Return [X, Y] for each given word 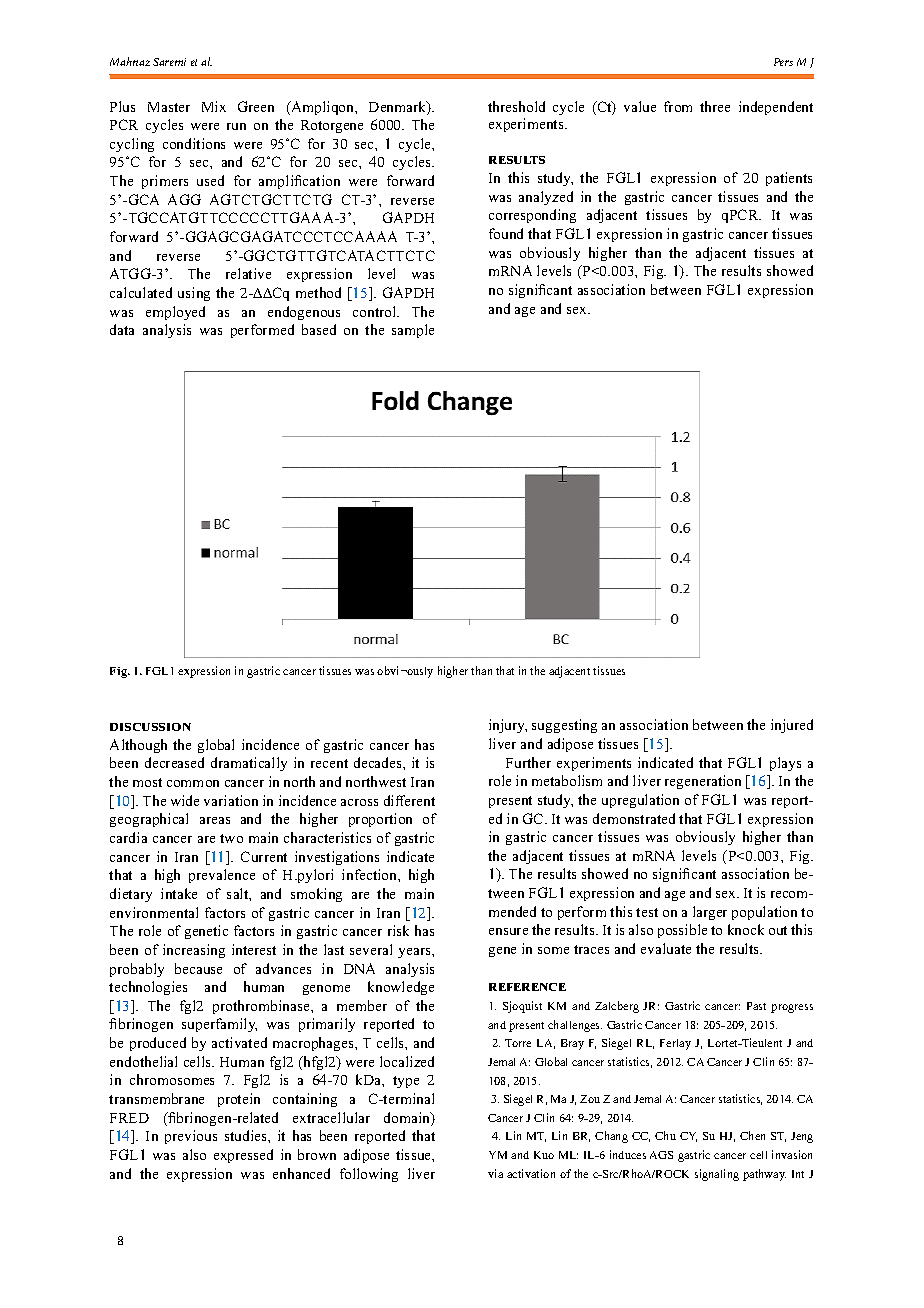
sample [413, 331]
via [495, 1173]
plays [785, 764]
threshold [516, 106]
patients [789, 179]
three [715, 106]
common [193, 783]
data [122, 329]
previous [191, 1137]
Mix [214, 106]
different [409, 800]
